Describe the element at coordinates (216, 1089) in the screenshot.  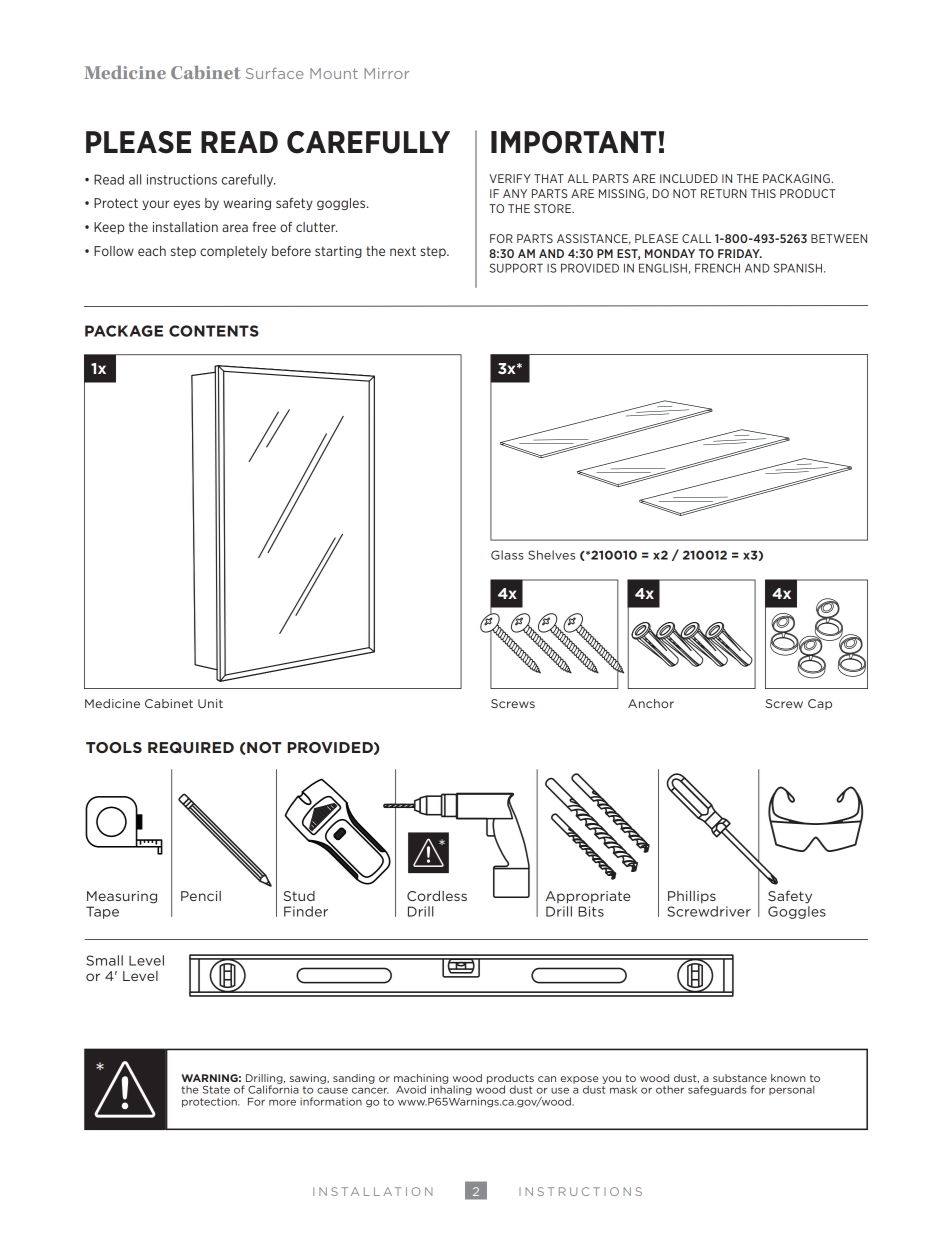
I see `State` at that location.
